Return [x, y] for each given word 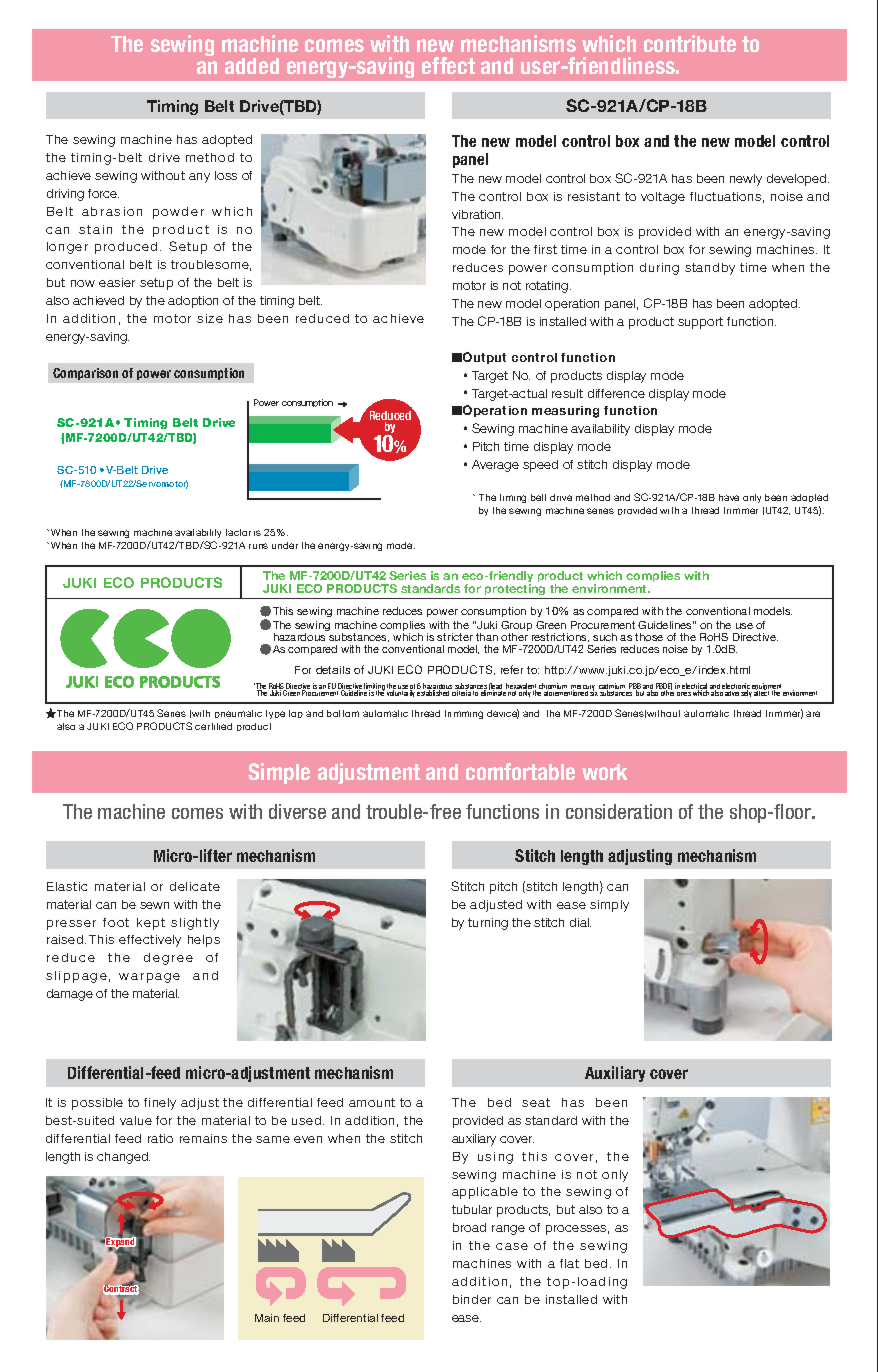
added [252, 66]
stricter [455, 637]
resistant [594, 196]
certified [213, 726]
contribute [690, 43]
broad [469, 1227]
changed [123, 1158]
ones [684, 694]
